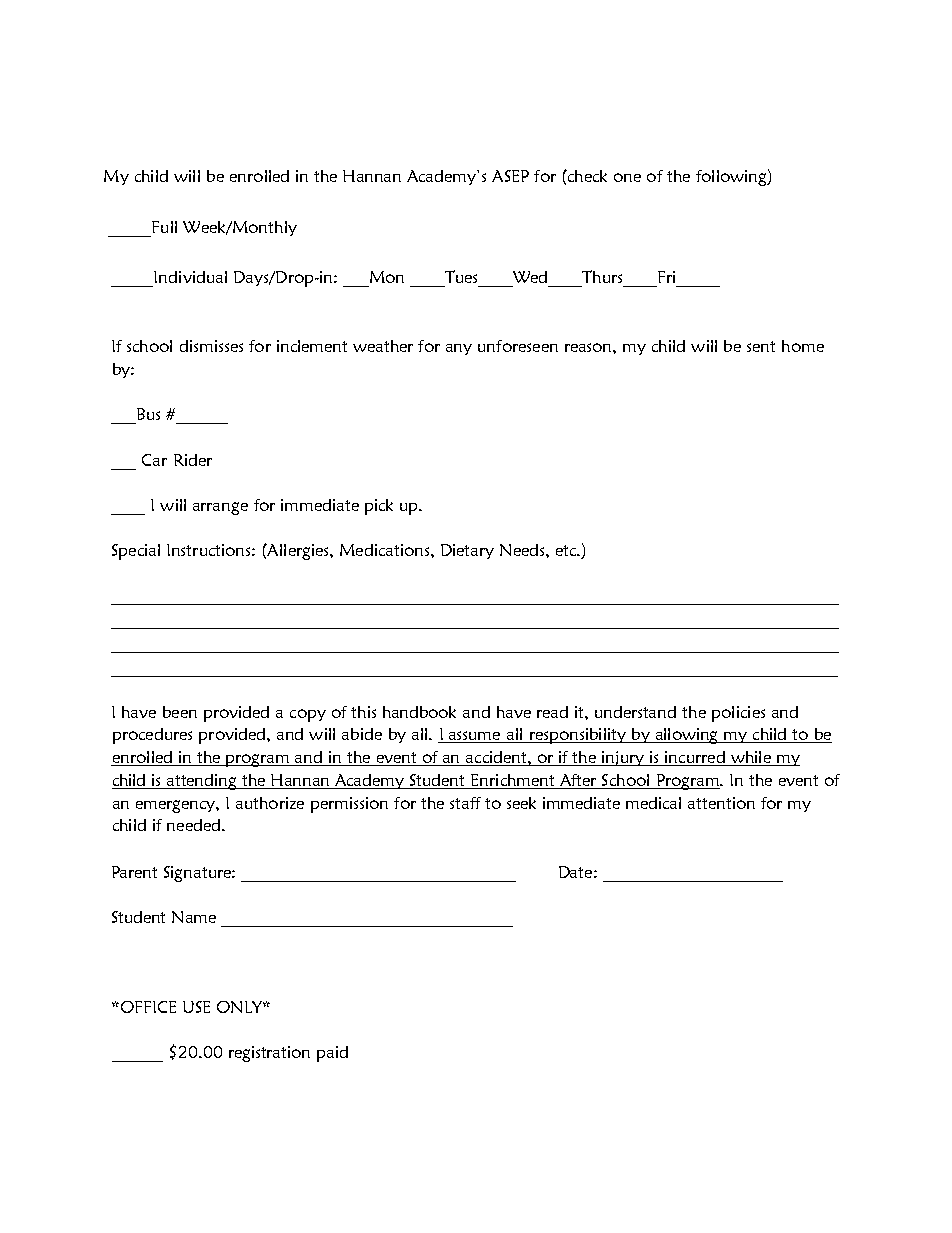 The image size is (952, 1233). Describe the element at coordinates (750, 758) in the screenshot. I see `while` at that location.
